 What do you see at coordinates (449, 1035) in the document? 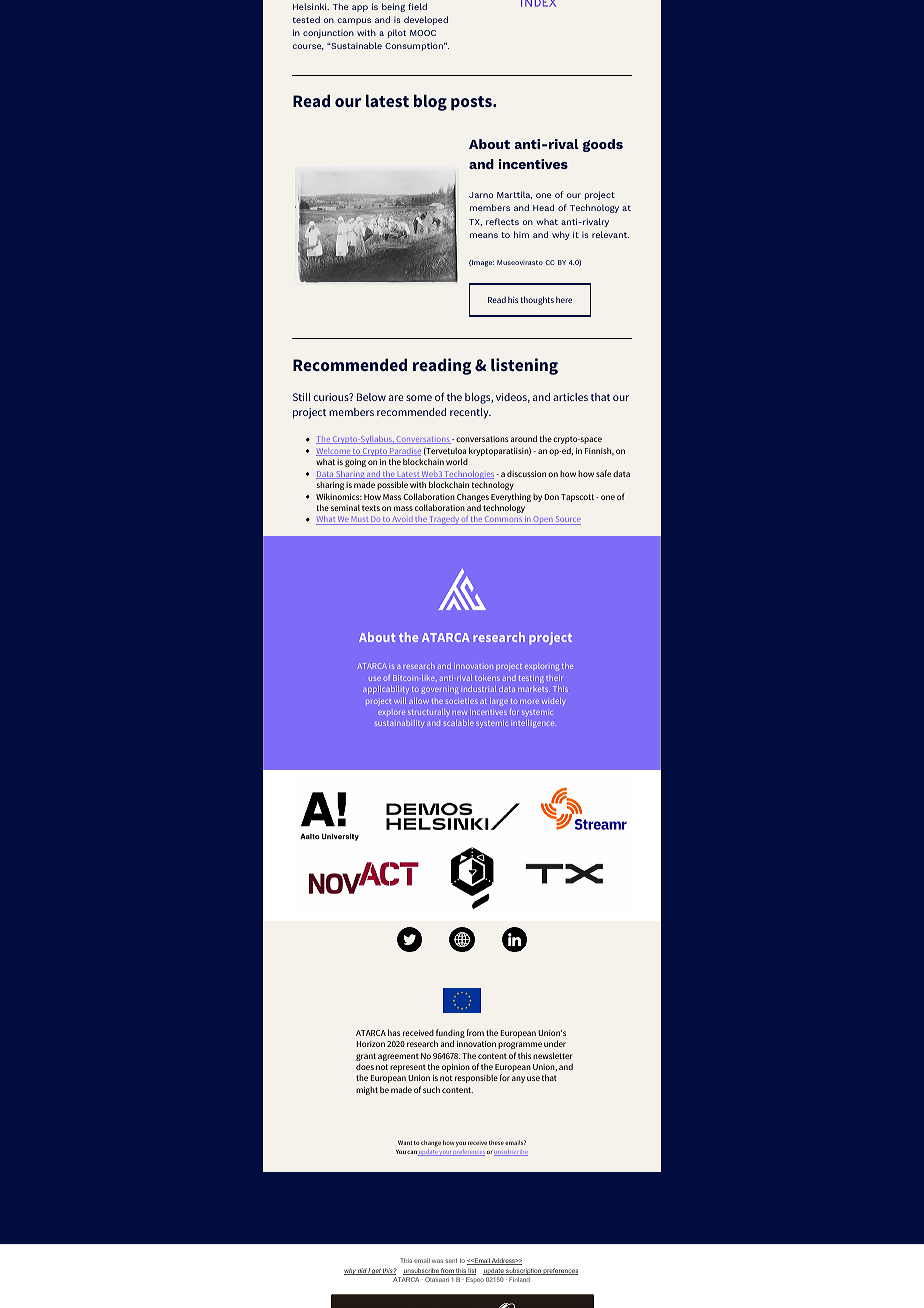
I see `funding` at bounding box center [449, 1035].
